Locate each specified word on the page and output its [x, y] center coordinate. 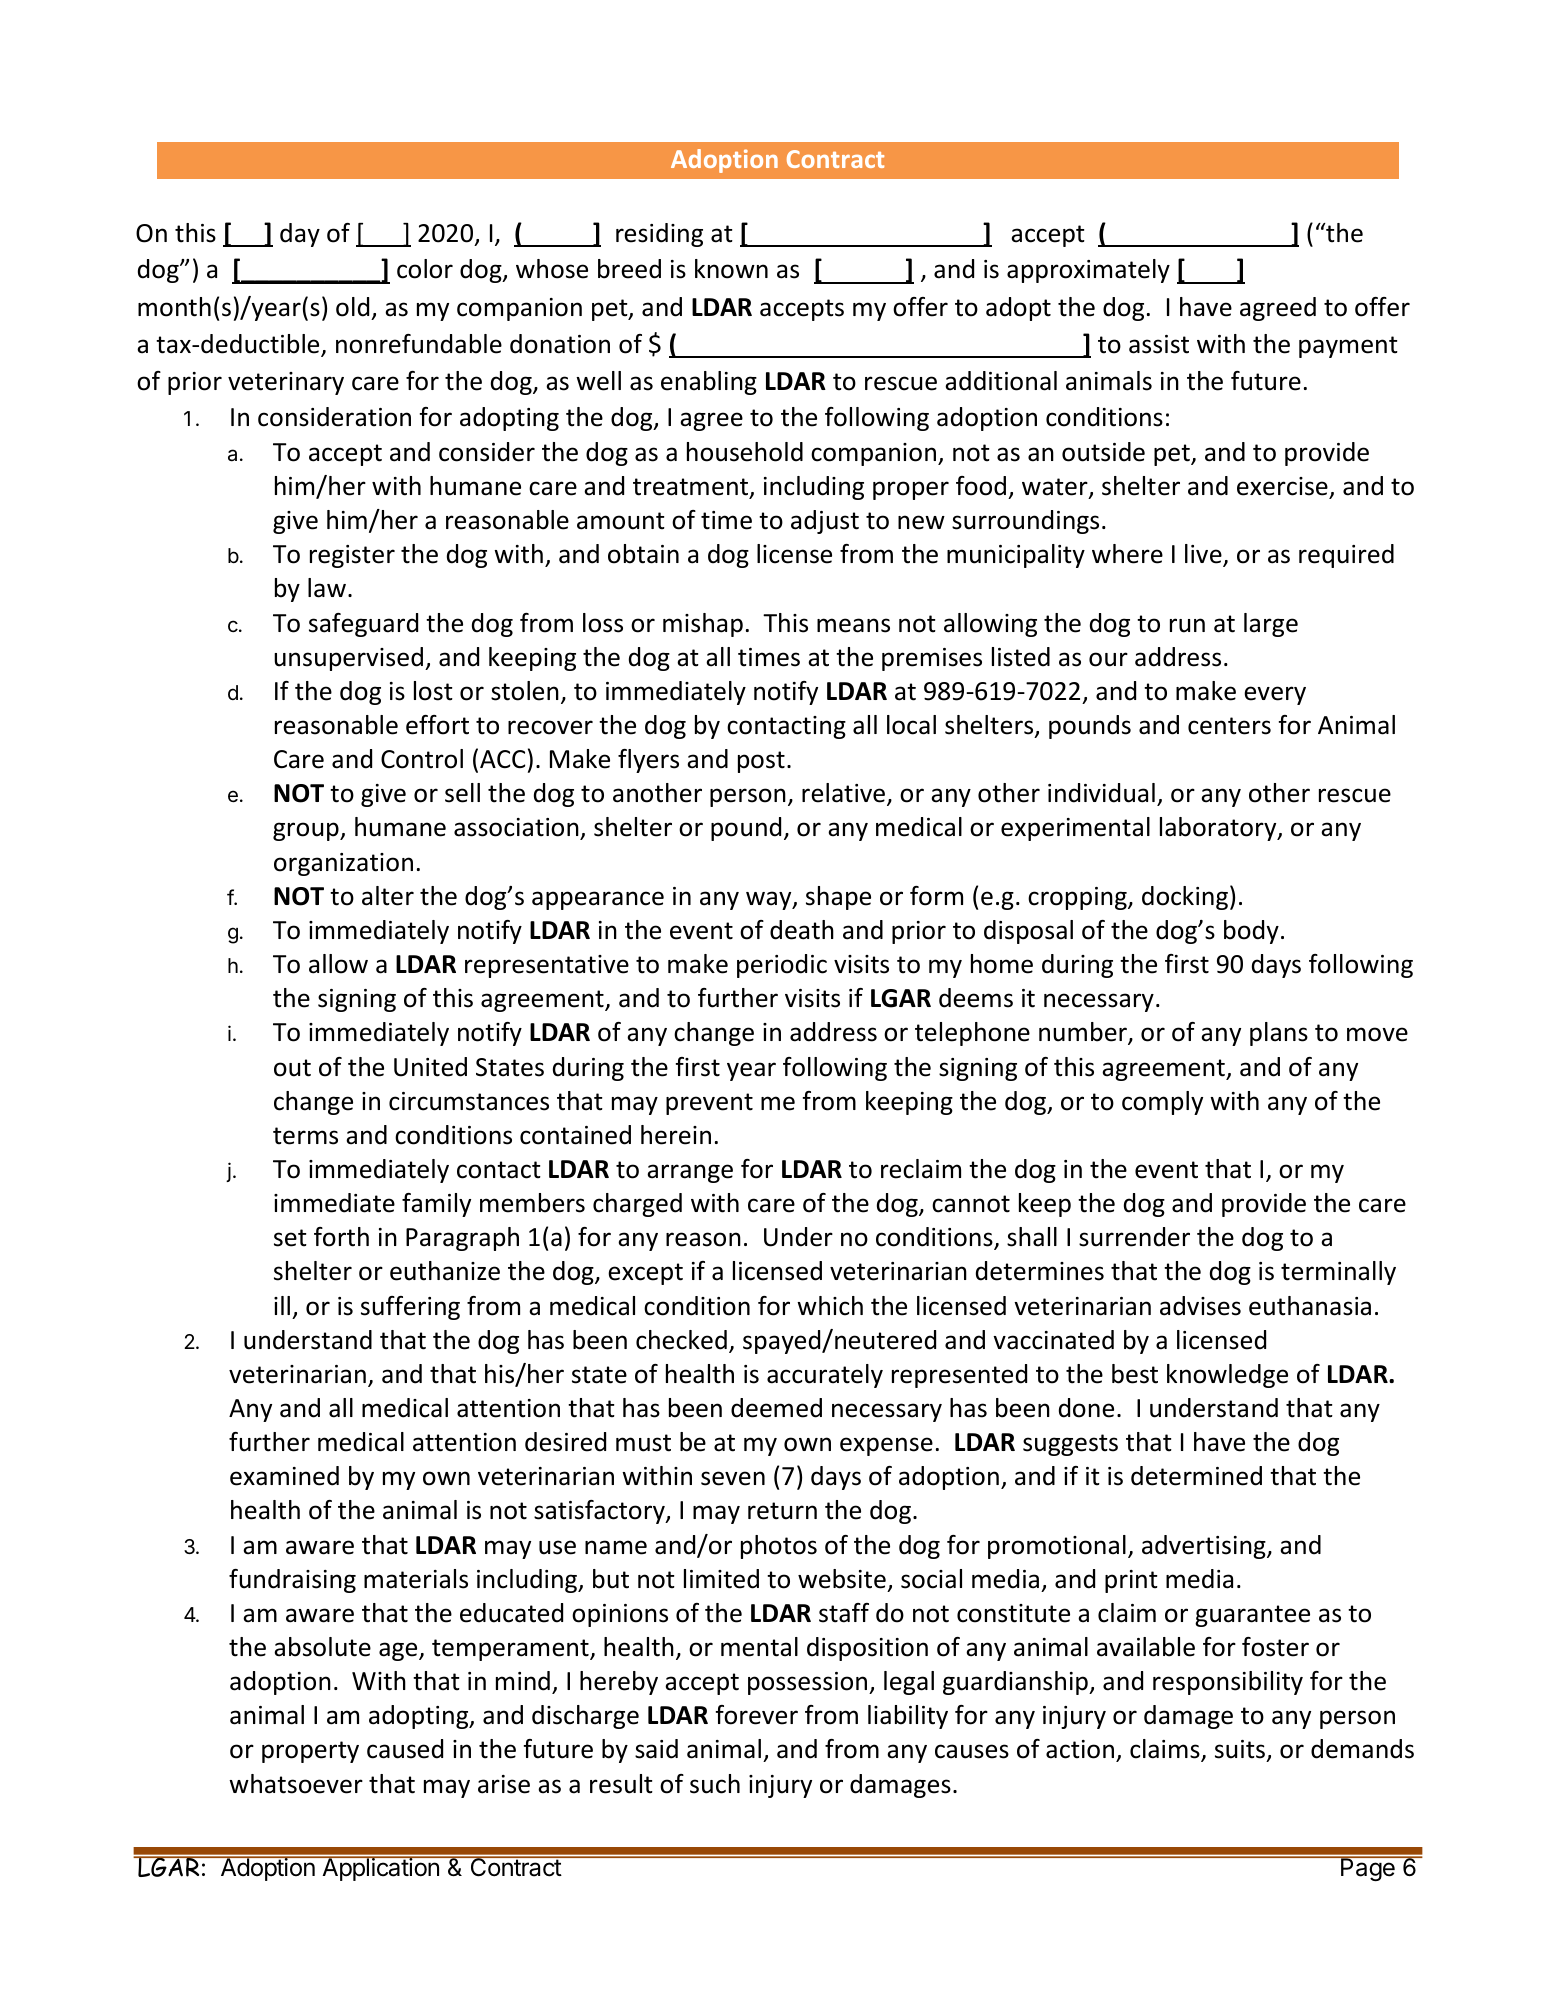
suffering [410, 1308]
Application [380, 1868]
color [425, 269]
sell [462, 793]
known [731, 269]
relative [845, 794]
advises [1200, 1306]
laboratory [1219, 829]
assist [1159, 344]
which [830, 1306]
